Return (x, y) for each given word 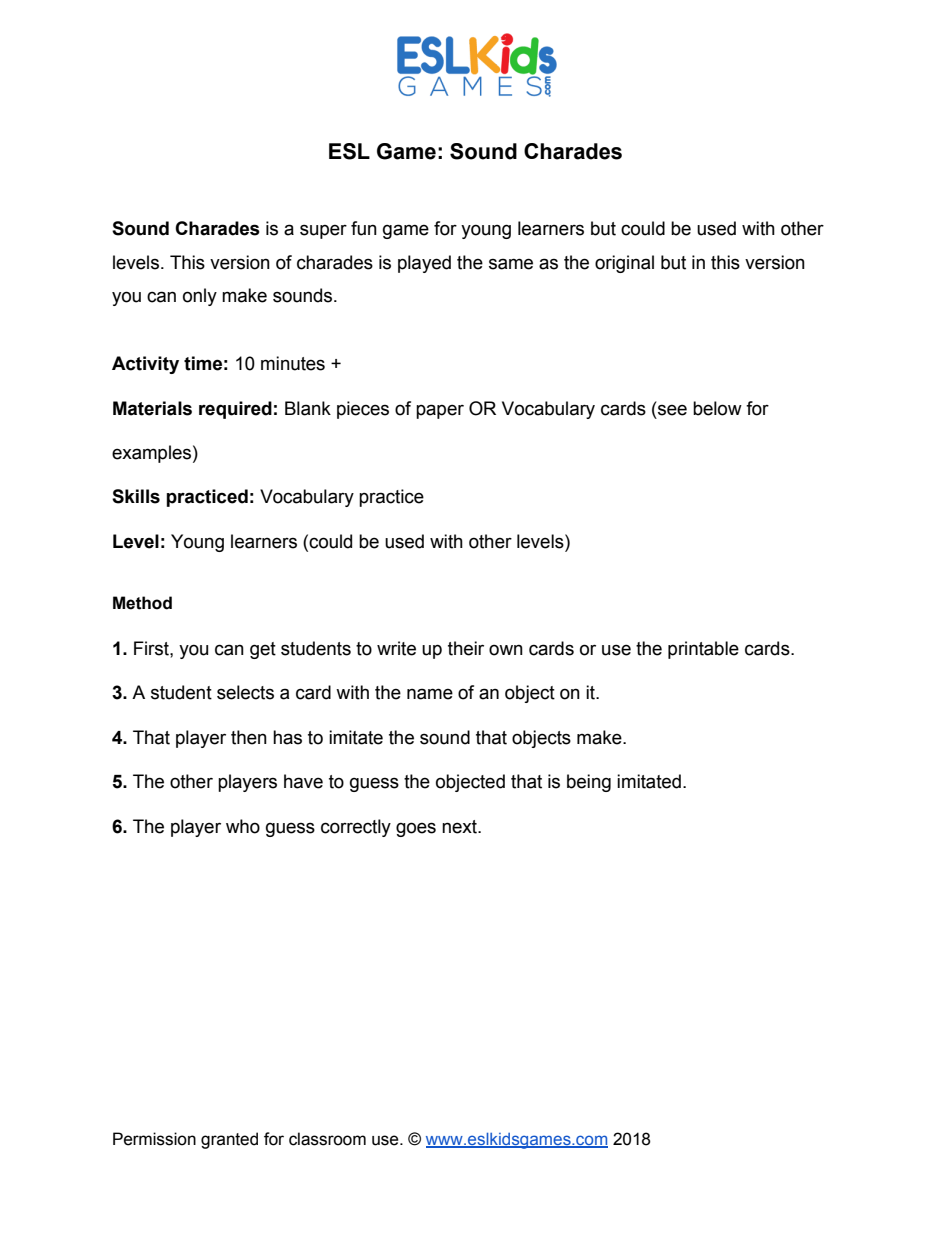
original (624, 264)
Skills (136, 496)
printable (703, 650)
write (396, 648)
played (424, 264)
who (243, 826)
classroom (327, 1139)
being (589, 783)
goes (416, 829)
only (200, 297)
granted (229, 1140)
